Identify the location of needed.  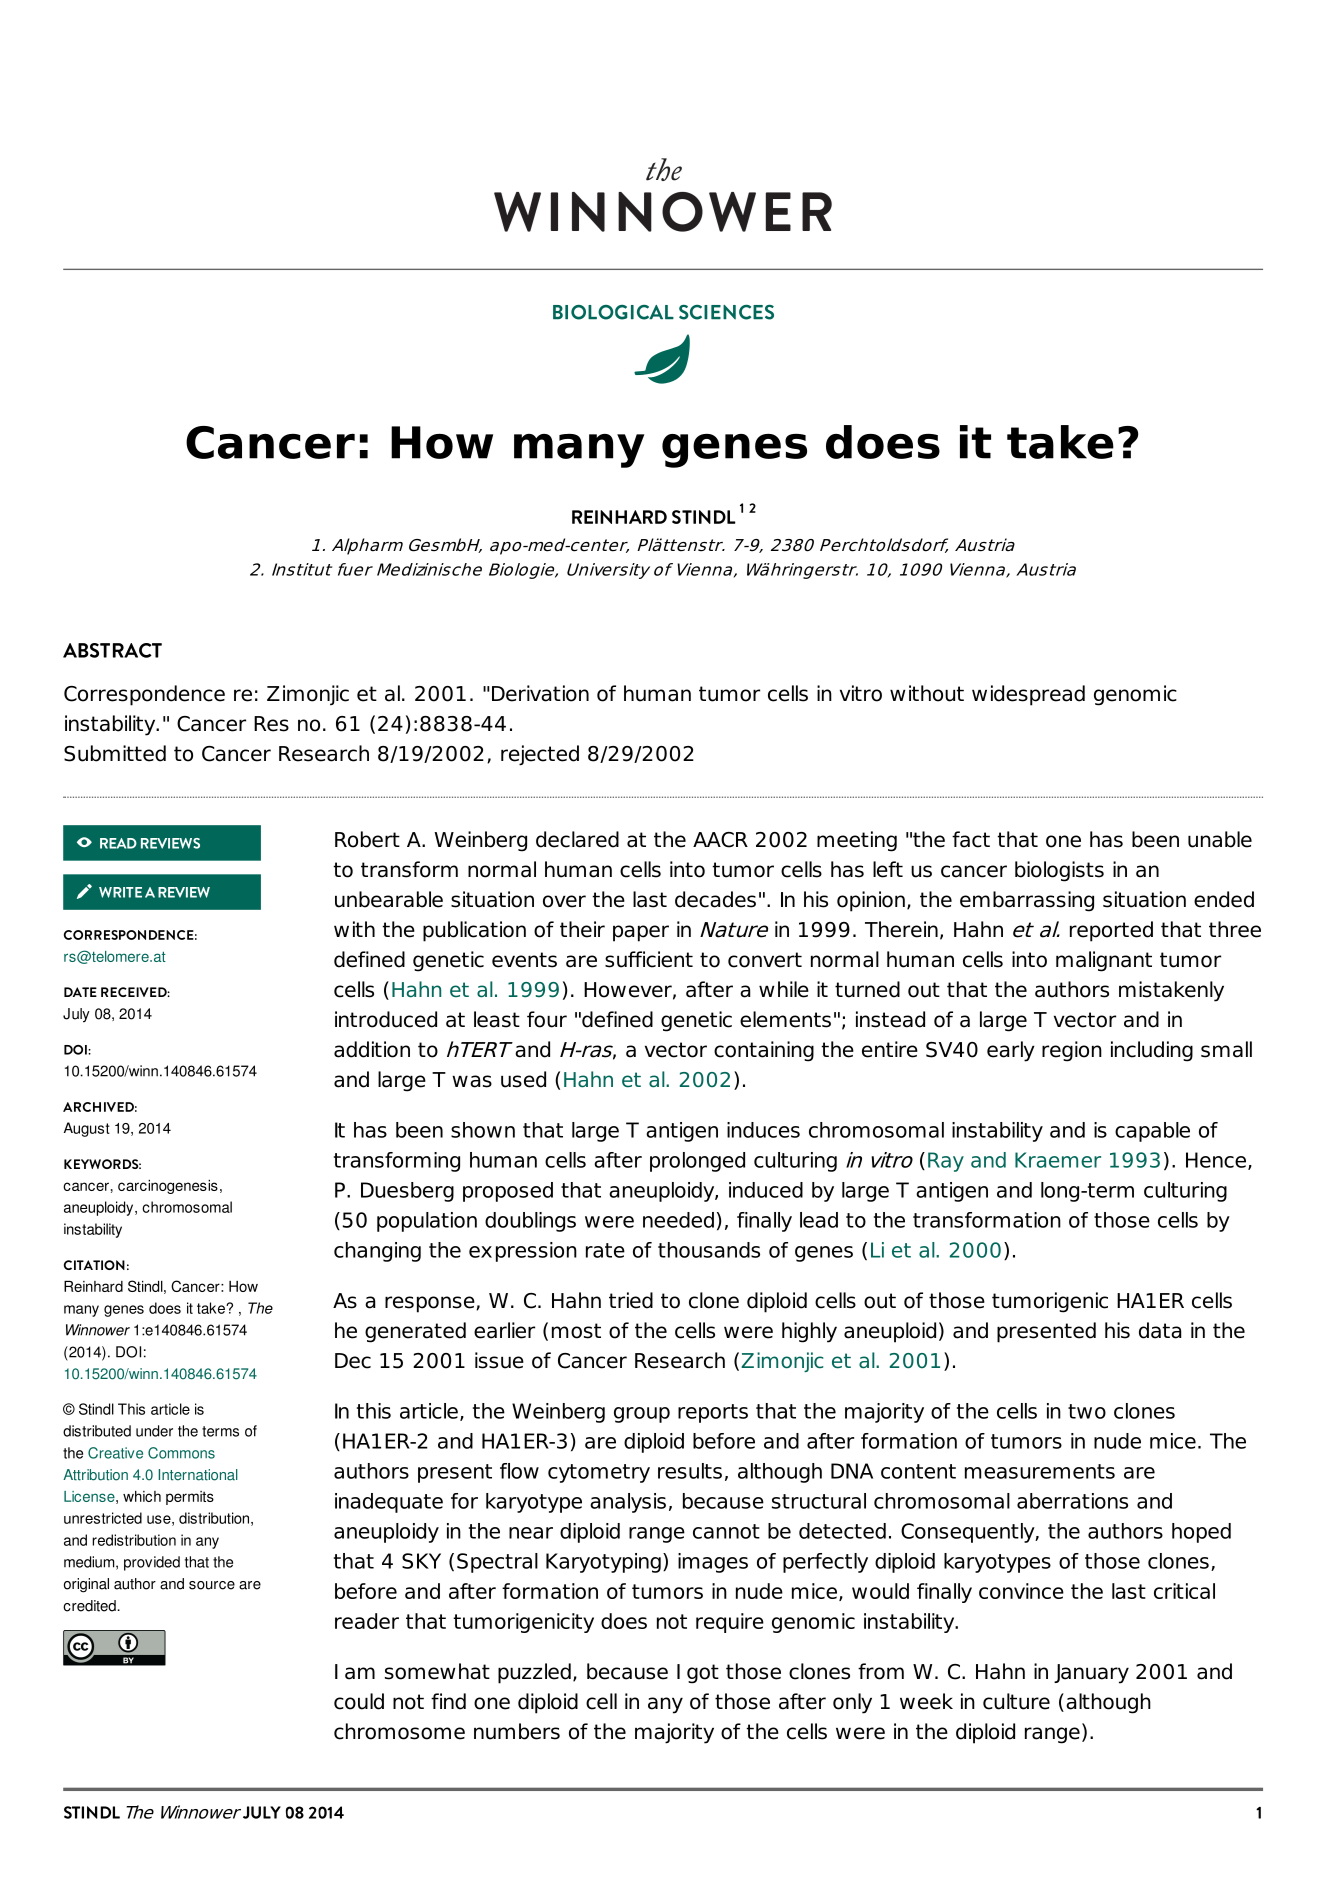
(678, 1220).
